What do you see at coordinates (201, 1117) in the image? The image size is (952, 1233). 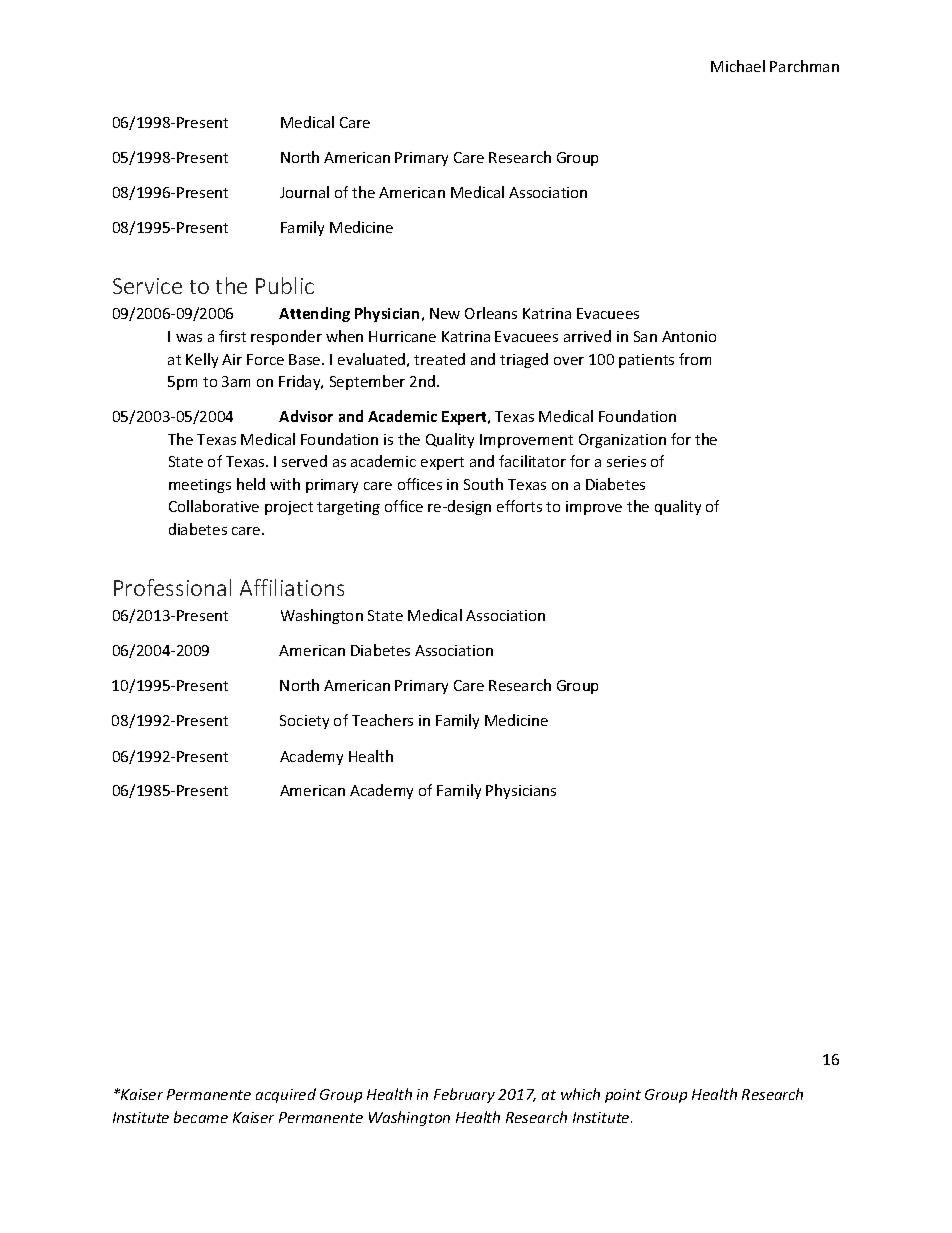 I see `became` at bounding box center [201, 1117].
